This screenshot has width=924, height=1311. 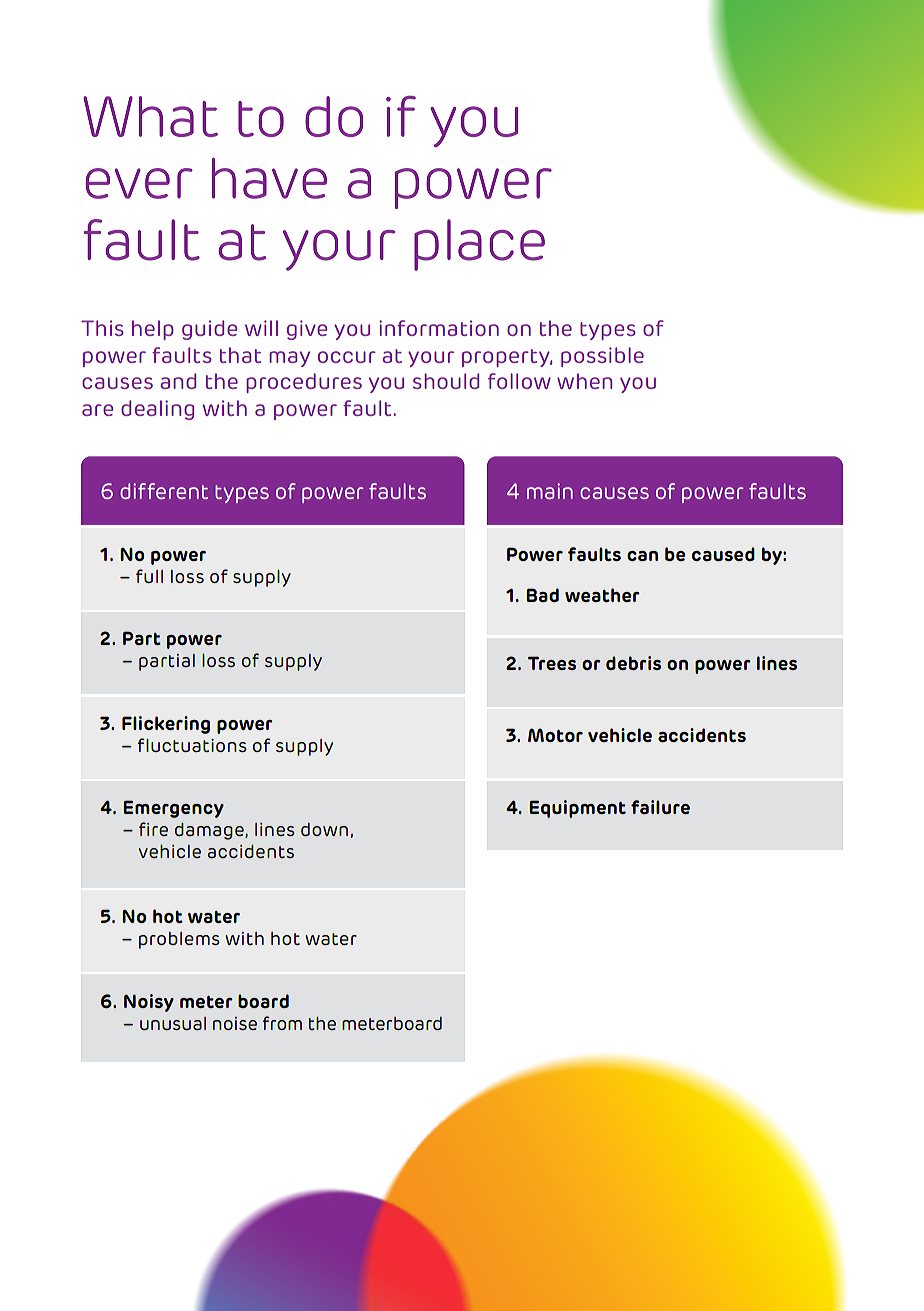 What do you see at coordinates (446, 381) in the screenshot?
I see `should` at bounding box center [446, 381].
